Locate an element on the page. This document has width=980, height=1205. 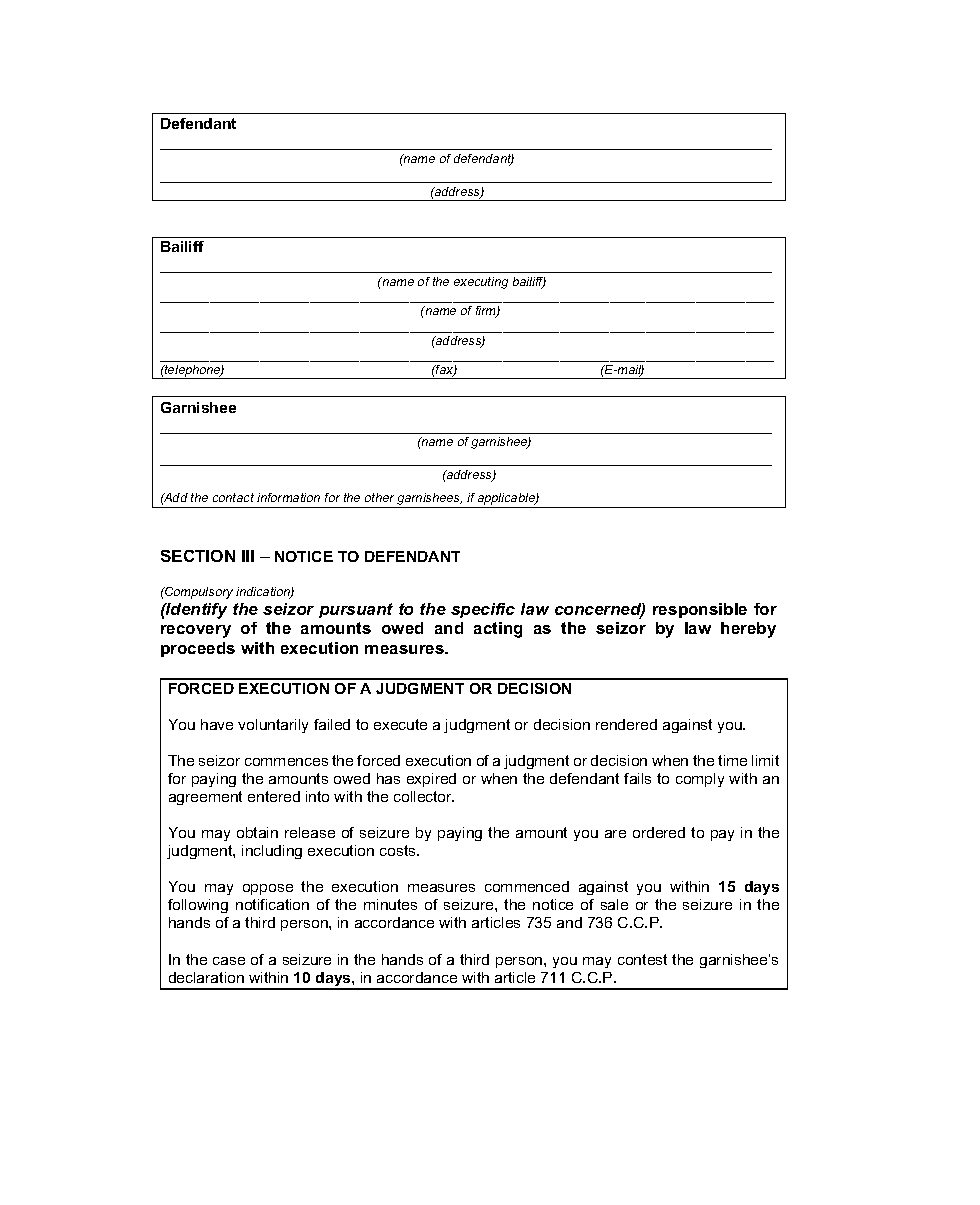
hereby is located at coordinates (748, 630).
